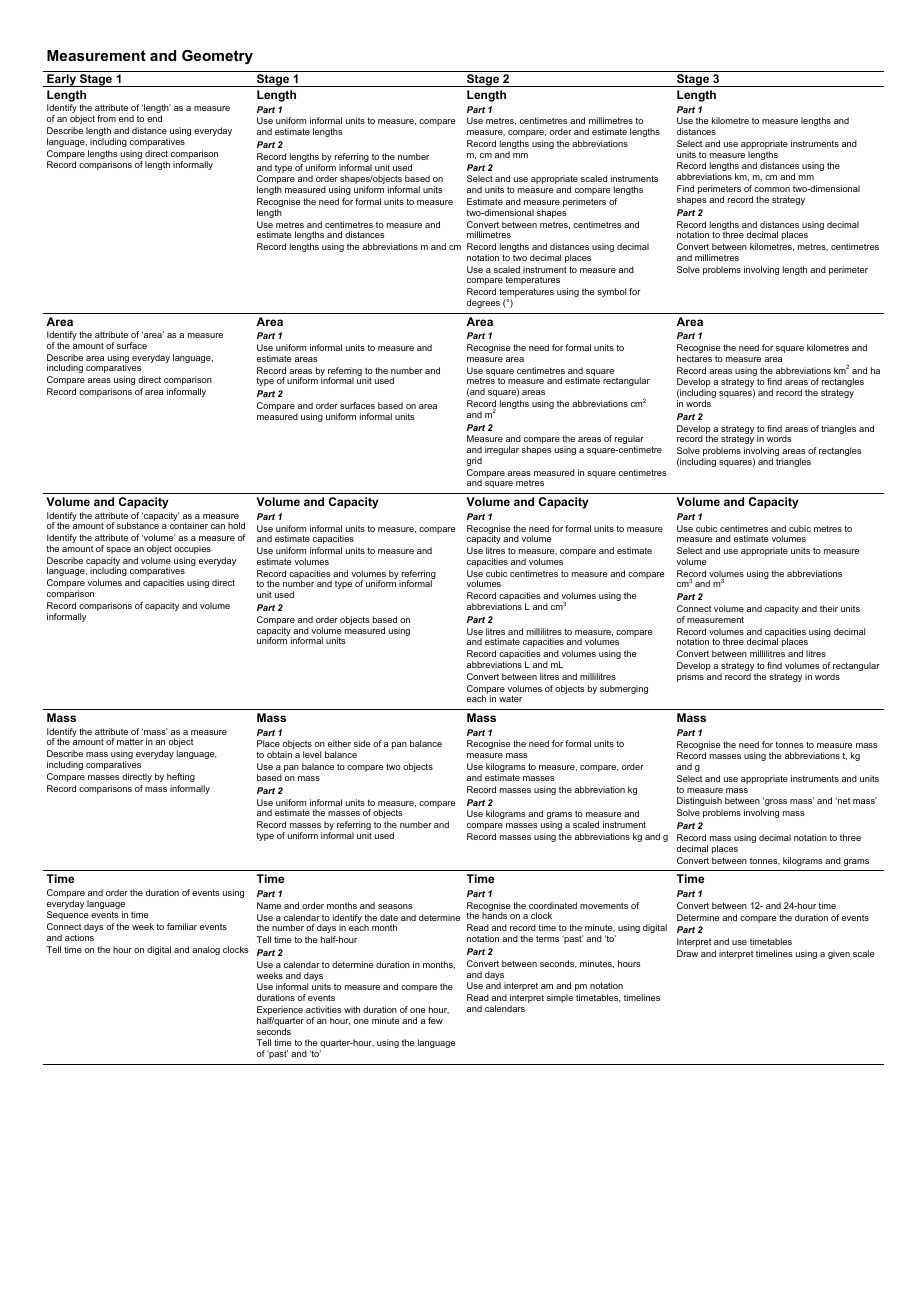  I want to click on analog, so click(206, 950).
